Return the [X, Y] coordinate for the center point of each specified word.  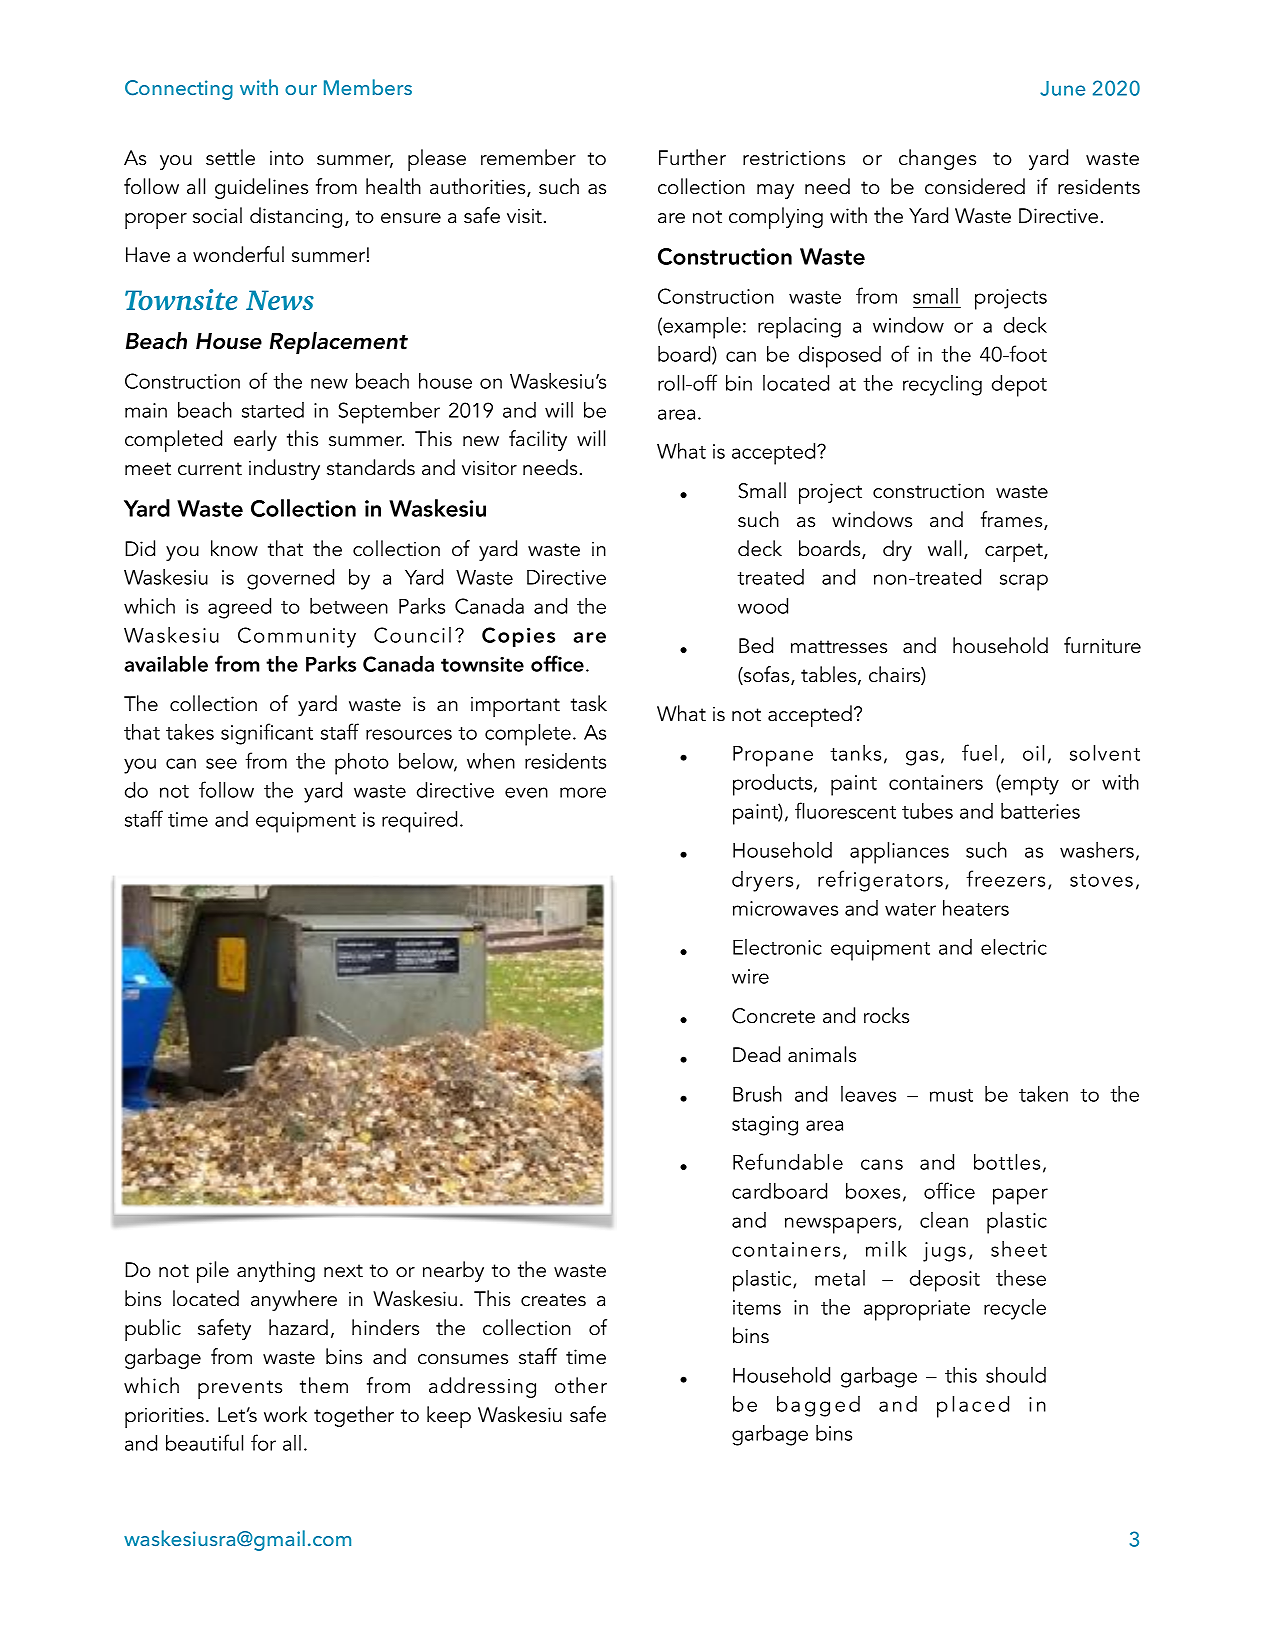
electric [1014, 947]
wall [944, 548]
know [234, 548]
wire [750, 976]
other [581, 1385]
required [419, 822]
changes [937, 159]
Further [692, 157]
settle [230, 157]
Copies [518, 637]
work [285, 1414]
